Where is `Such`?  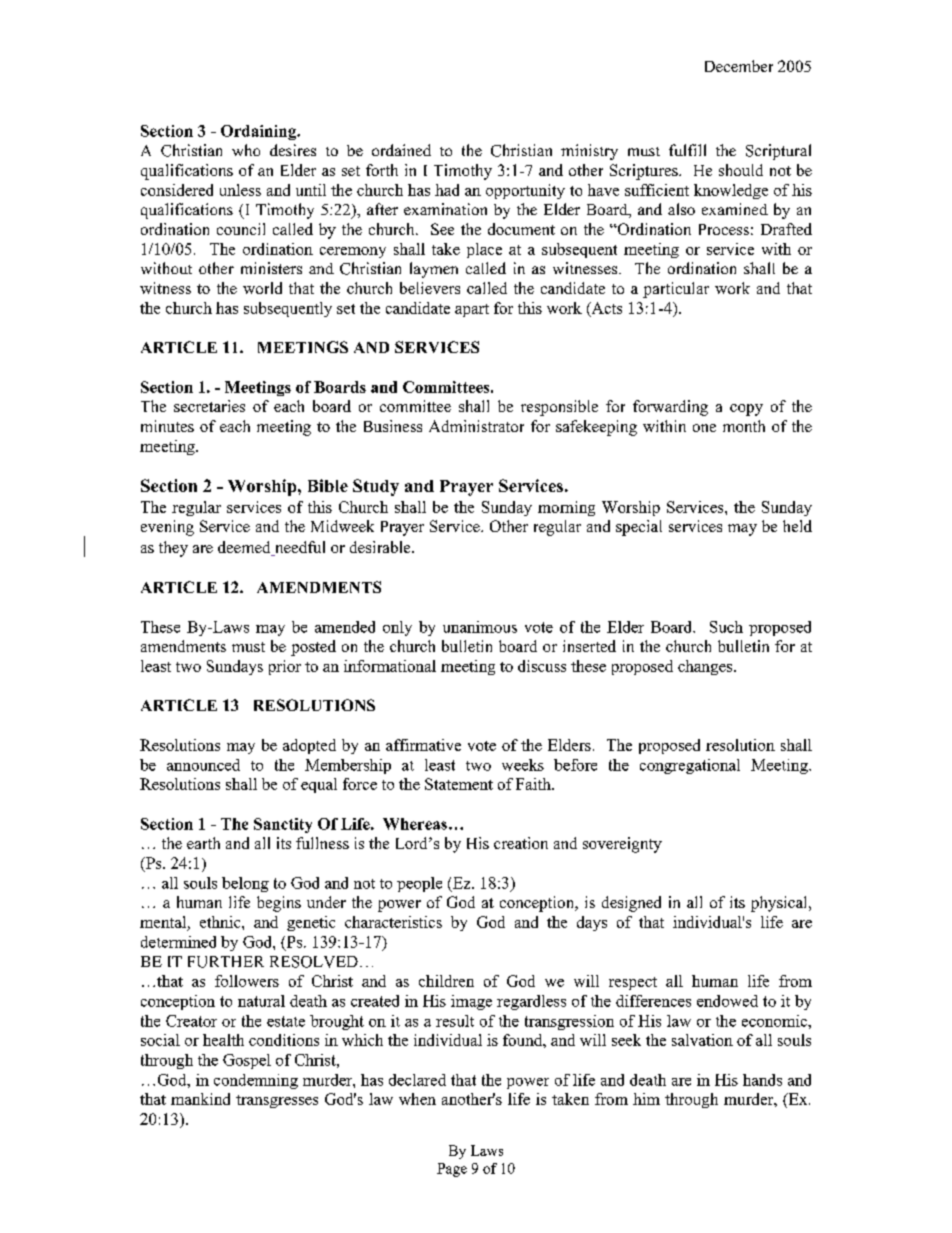
Such is located at coordinates (726, 627).
